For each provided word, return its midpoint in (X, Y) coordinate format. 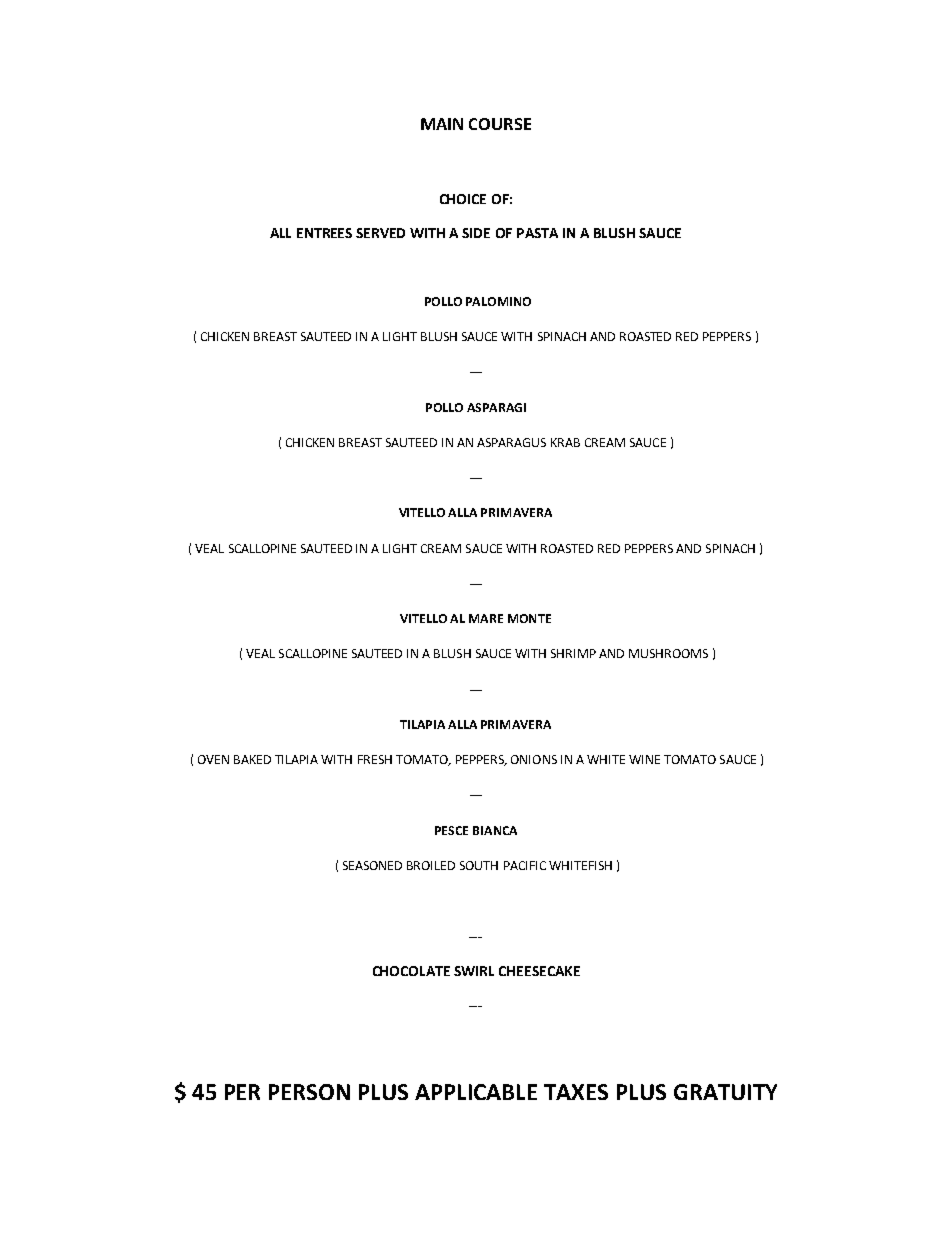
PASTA (537, 233)
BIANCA (495, 830)
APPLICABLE (476, 1092)
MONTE (529, 618)
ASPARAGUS (511, 442)
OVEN (213, 759)
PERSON (309, 1092)
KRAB (565, 442)
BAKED (252, 759)
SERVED (380, 233)
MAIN (442, 124)
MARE (486, 618)
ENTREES (324, 233)
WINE (644, 759)
